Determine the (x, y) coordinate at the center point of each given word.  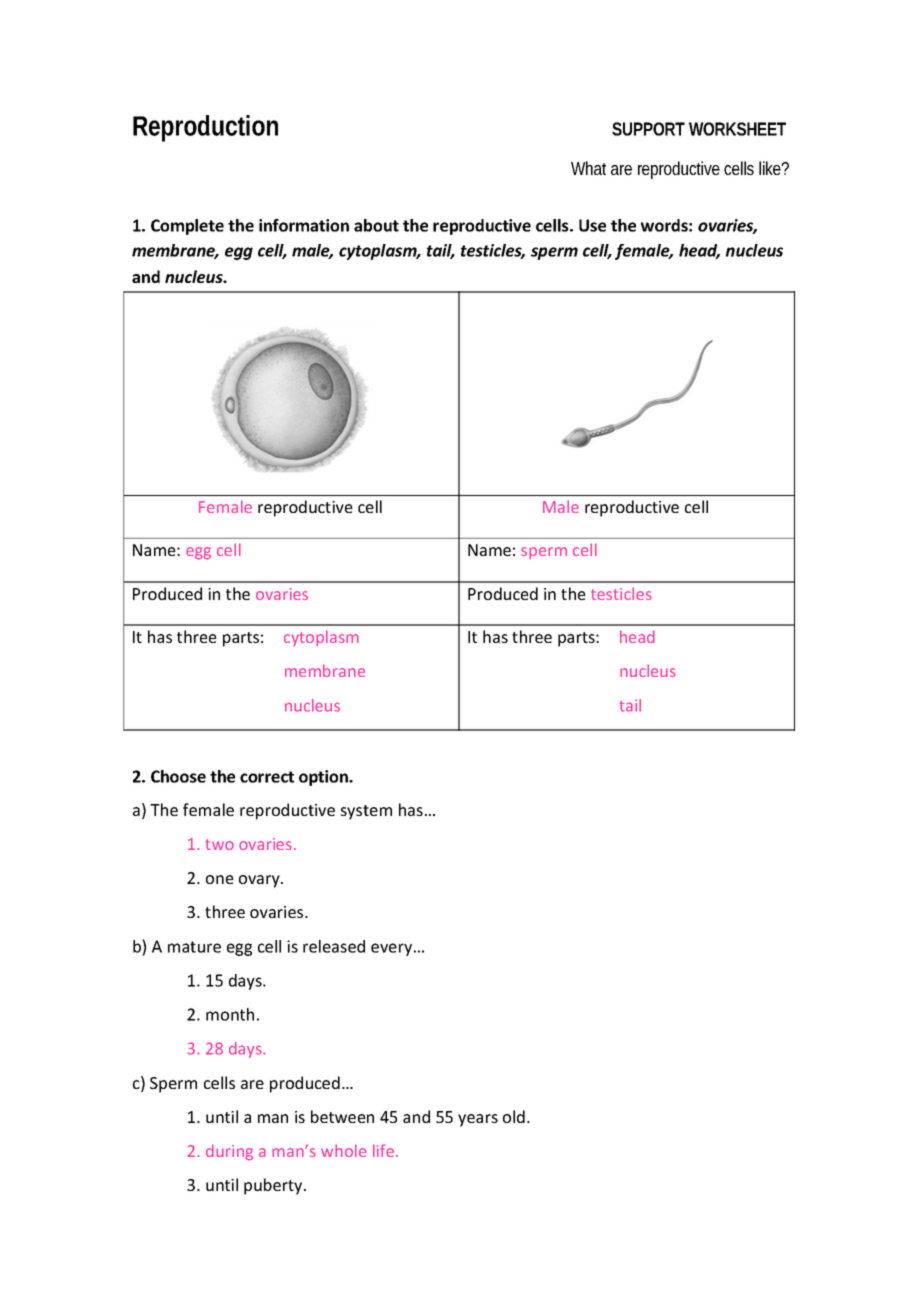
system (366, 812)
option (324, 778)
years (478, 1120)
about (376, 225)
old (514, 1116)
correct (267, 777)
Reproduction (205, 128)
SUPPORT (648, 129)
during (229, 1152)
